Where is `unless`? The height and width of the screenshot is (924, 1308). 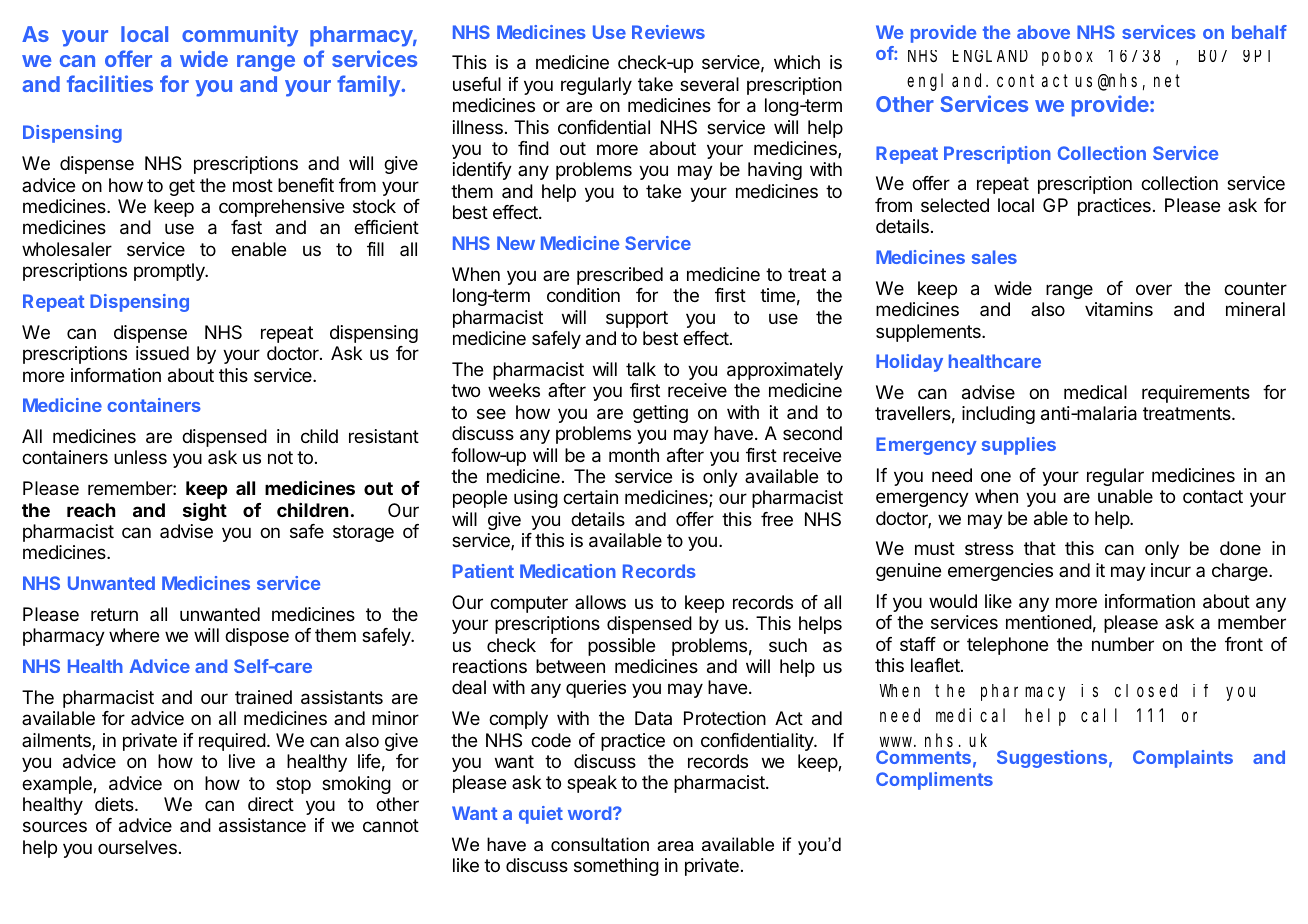
unless is located at coordinates (140, 457).
